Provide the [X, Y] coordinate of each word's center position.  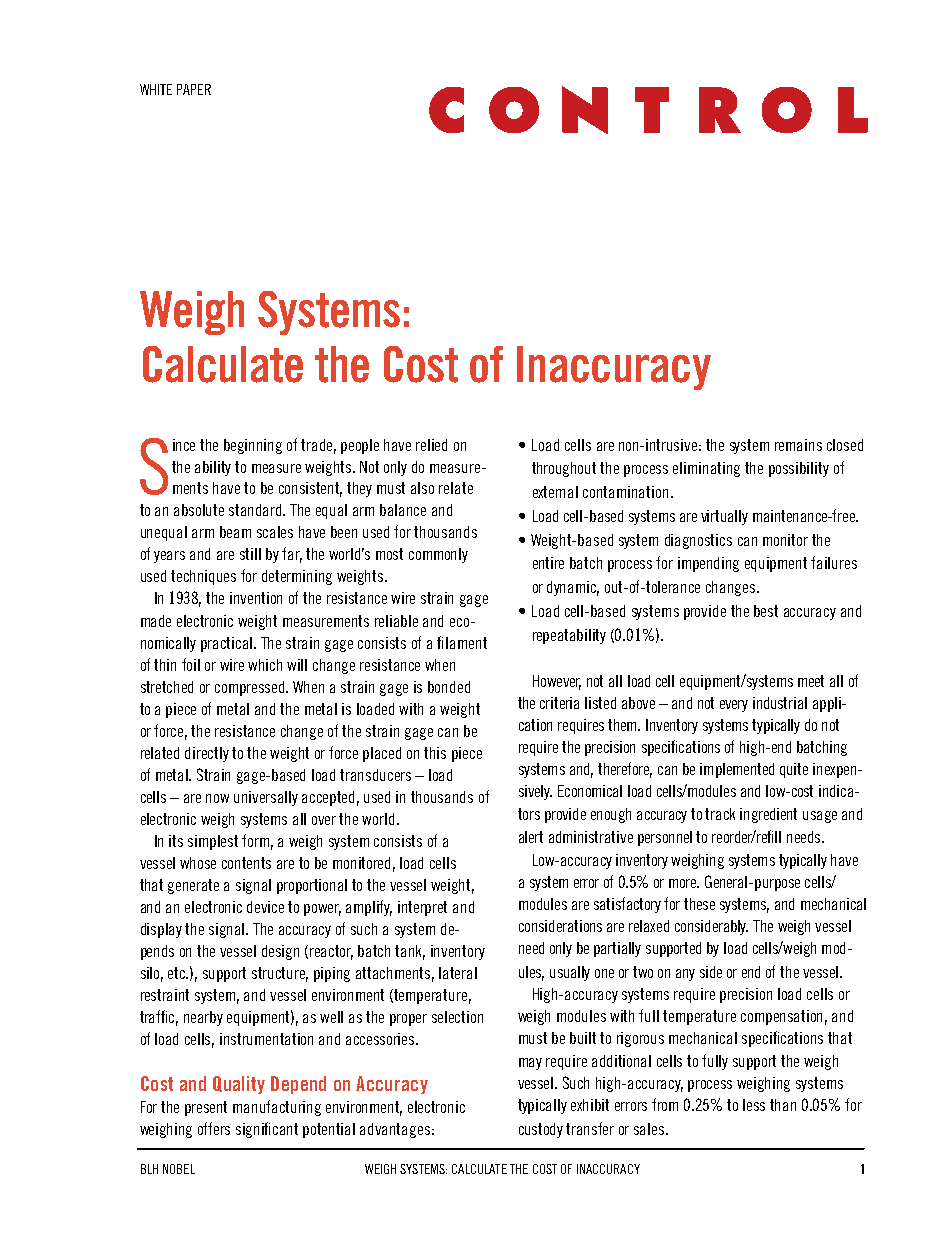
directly [207, 754]
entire [548, 563]
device [265, 907]
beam [235, 532]
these [699, 904]
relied [431, 445]
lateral [458, 973]
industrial [780, 703]
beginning [253, 446]
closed [845, 445]
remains [798, 445]
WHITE [156, 89]
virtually [724, 517]
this [435, 753]
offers [214, 1128]
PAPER [194, 89]
